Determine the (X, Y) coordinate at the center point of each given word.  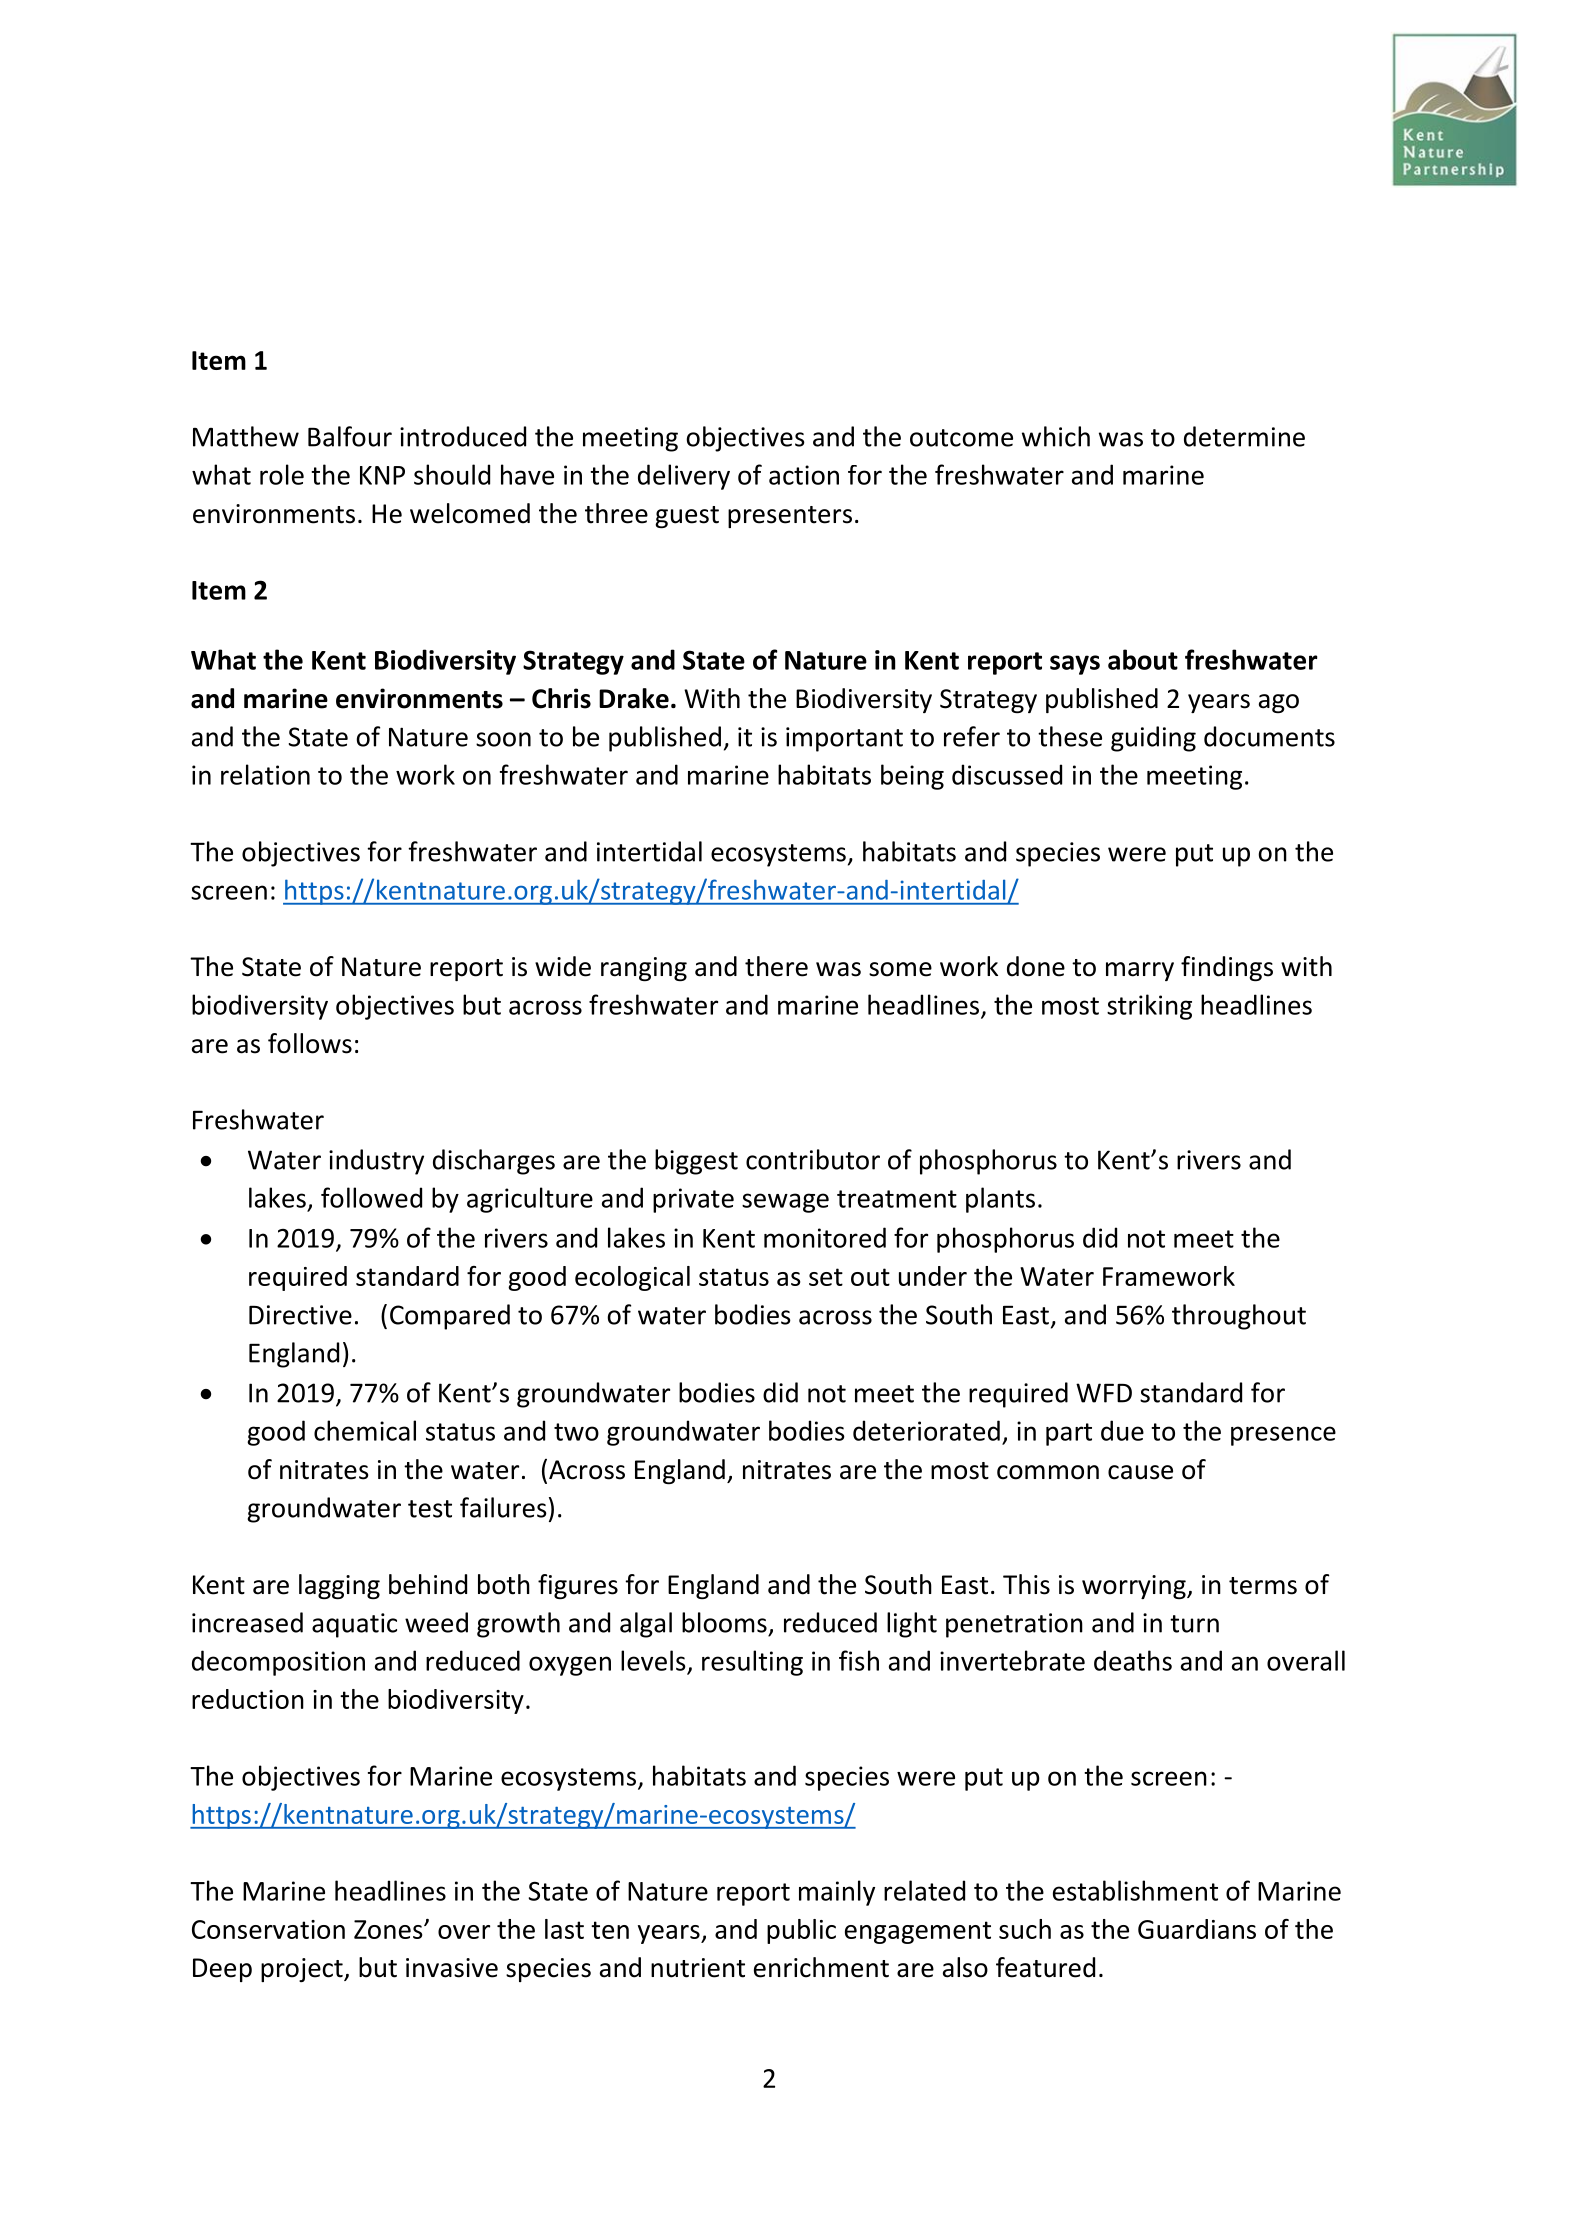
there (776, 966)
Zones (389, 1929)
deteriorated (926, 1430)
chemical (365, 1430)
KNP (382, 475)
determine (1244, 436)
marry (1140, 971)
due (1122, 1430)
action (804, 475)
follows (310, 1043)
